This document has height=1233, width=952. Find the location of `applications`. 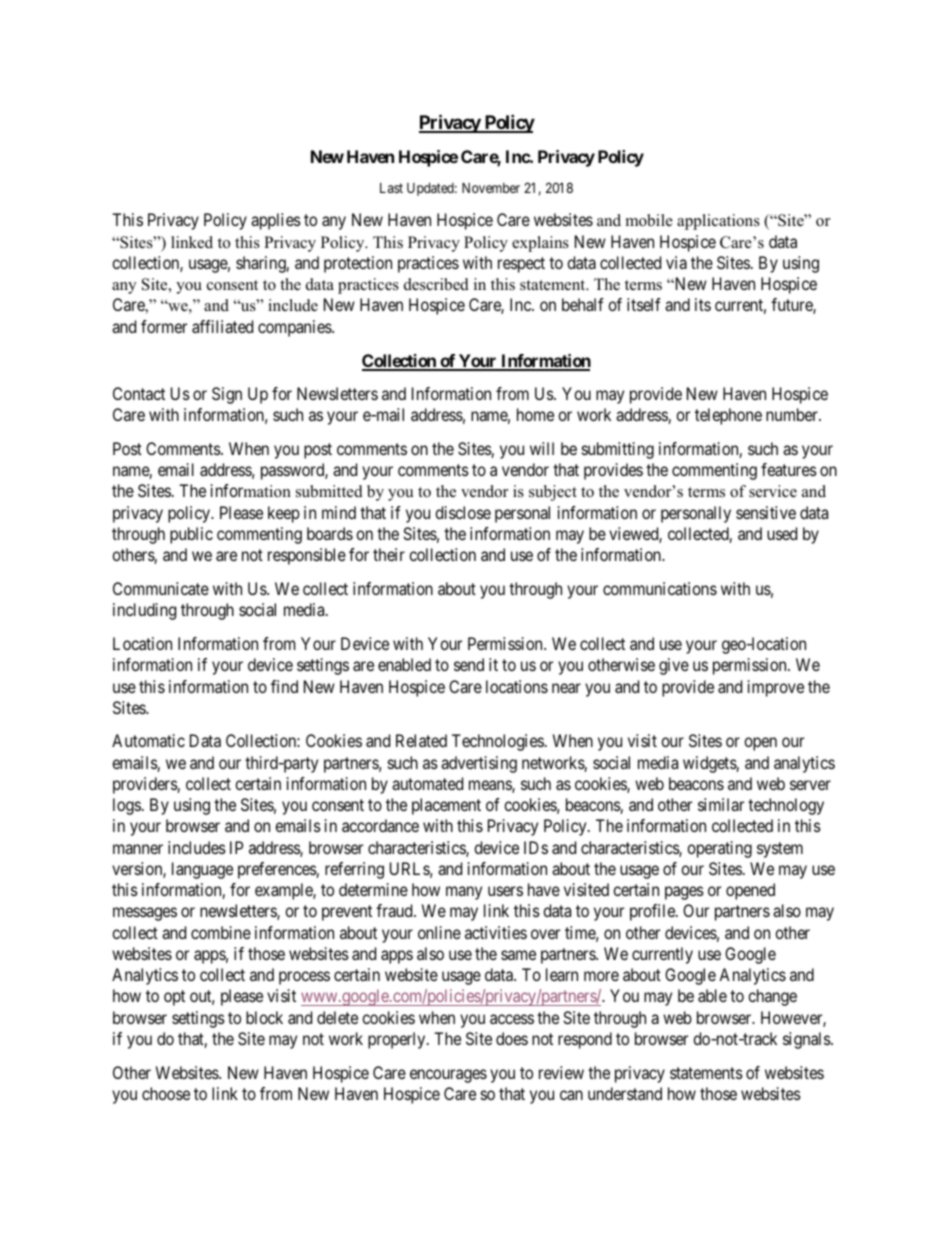

applications is located at coordinates (718, 222).
